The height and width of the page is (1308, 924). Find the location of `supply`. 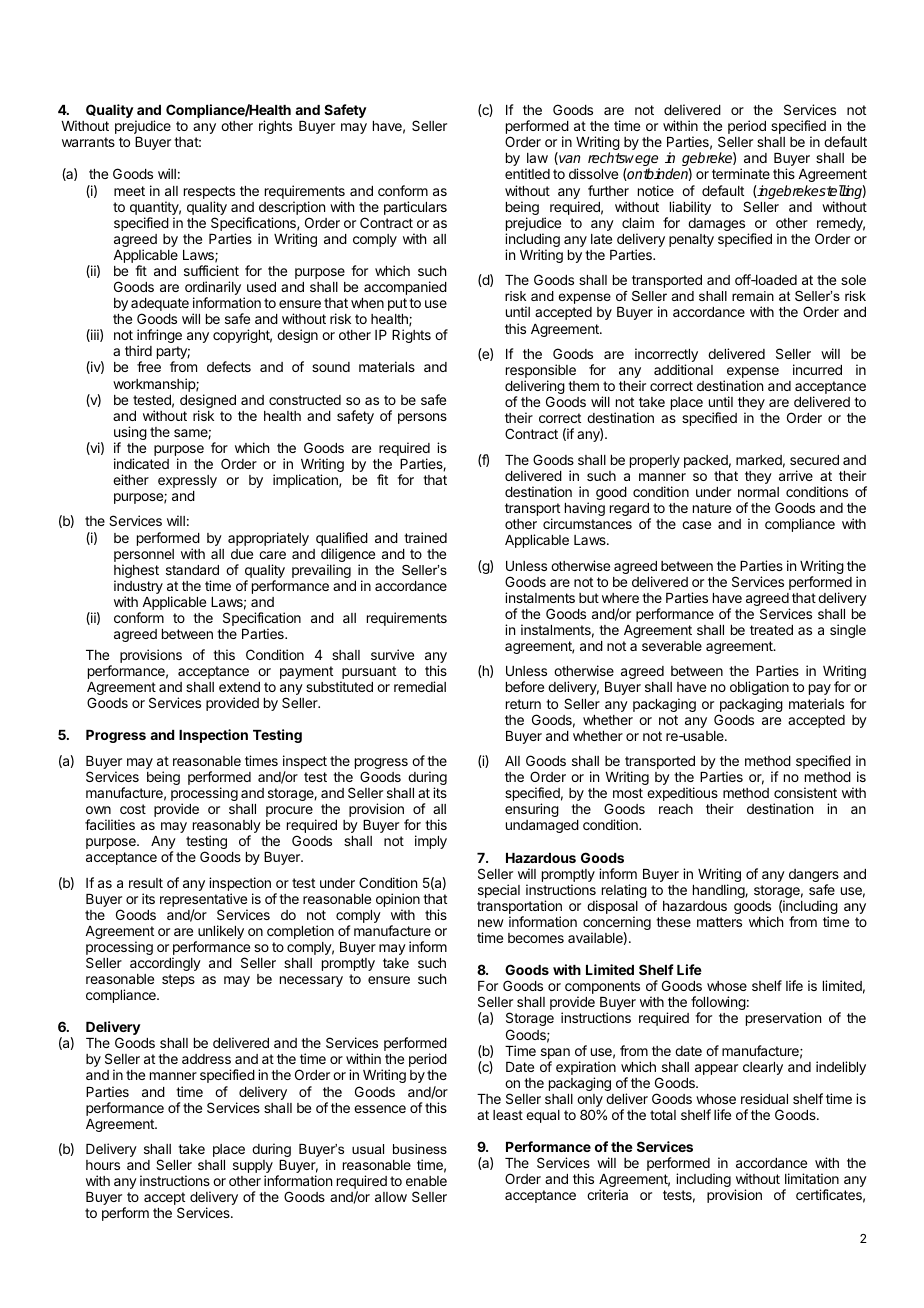

supply is located at coordinates (253, 1168).
